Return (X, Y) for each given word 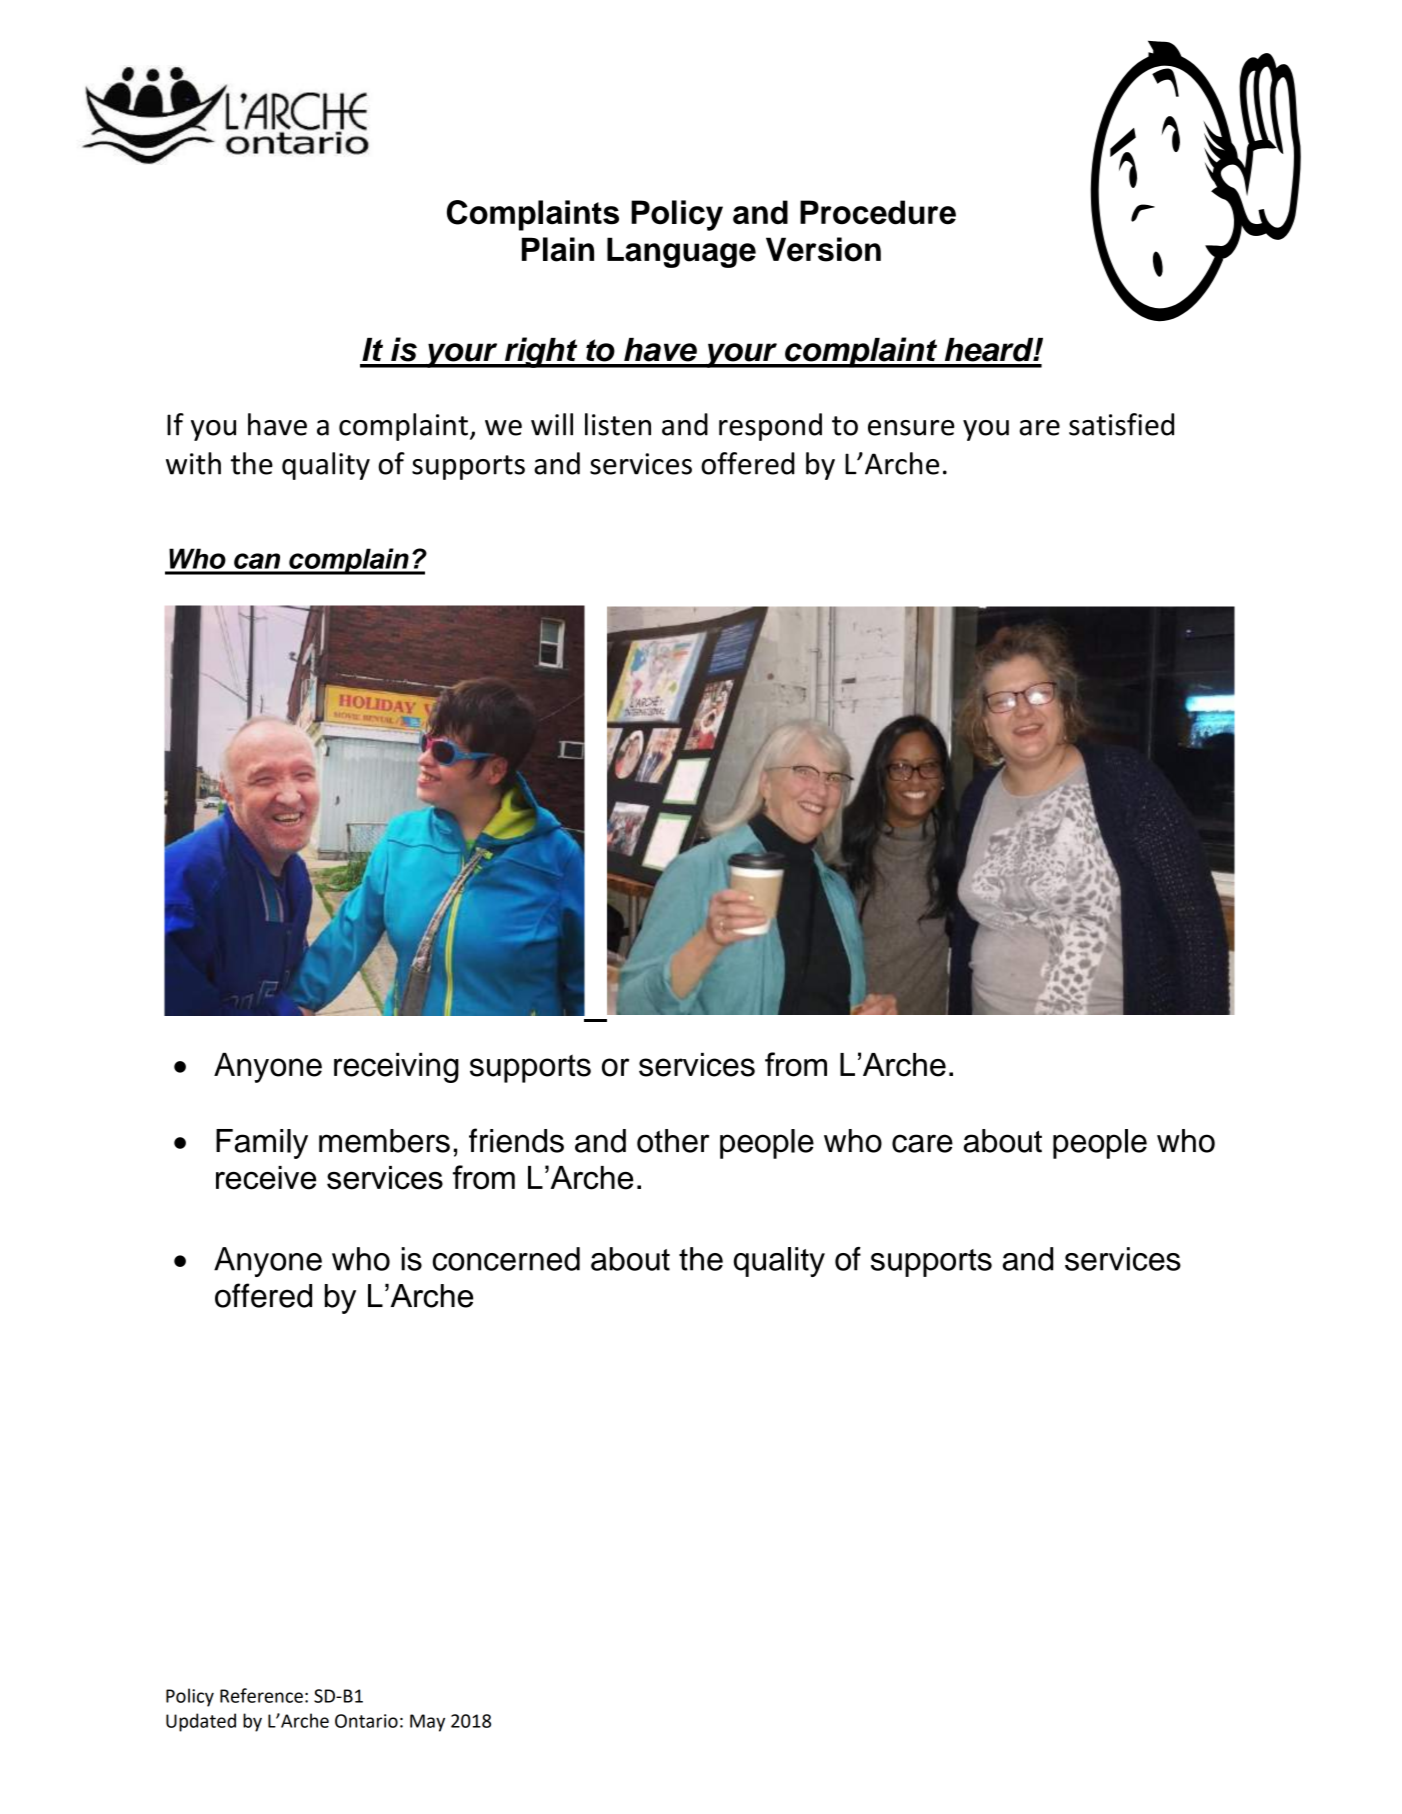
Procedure (878, 212)
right (541, 352)
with (193, 463)
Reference (261, 1695)
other (673, 1141)
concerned (506, 1259)
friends (516, 1140)
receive (266, 1178)
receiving (396, 1068)
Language (681, 252)
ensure (911, 428)
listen (618, 424)
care (922, 1143)
